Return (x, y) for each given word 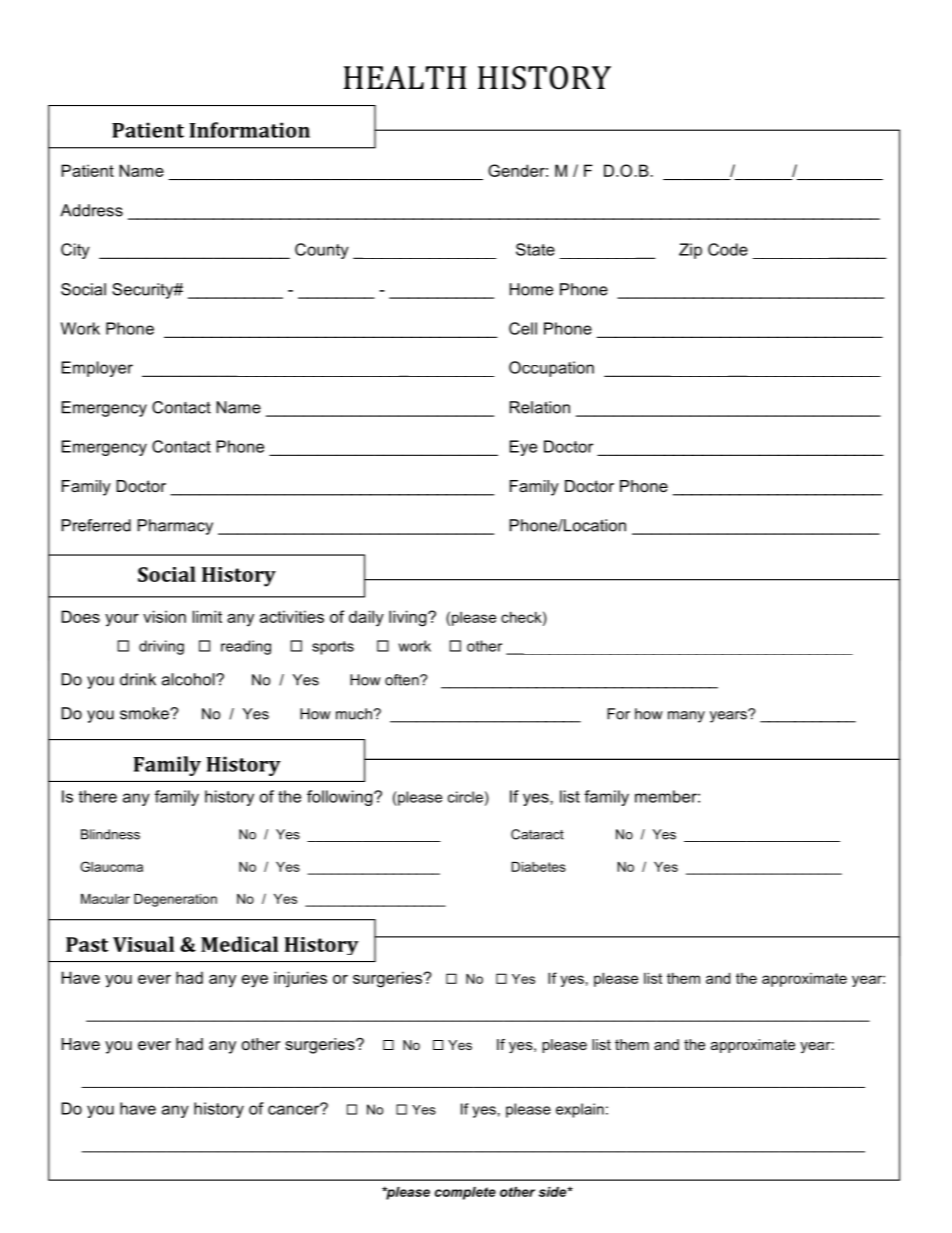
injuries (300, 979)
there (98, 796)
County (322, 251)
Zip (690, 251)
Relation (540, 407)
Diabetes (539, 867)
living (409, 618)
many (686, 717)
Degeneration (175, 900)
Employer (97, 369)
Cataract (537, 834)
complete (465, 1193)
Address (91, 210)
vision (164, 616)
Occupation (551, 369)
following (341, 798)
